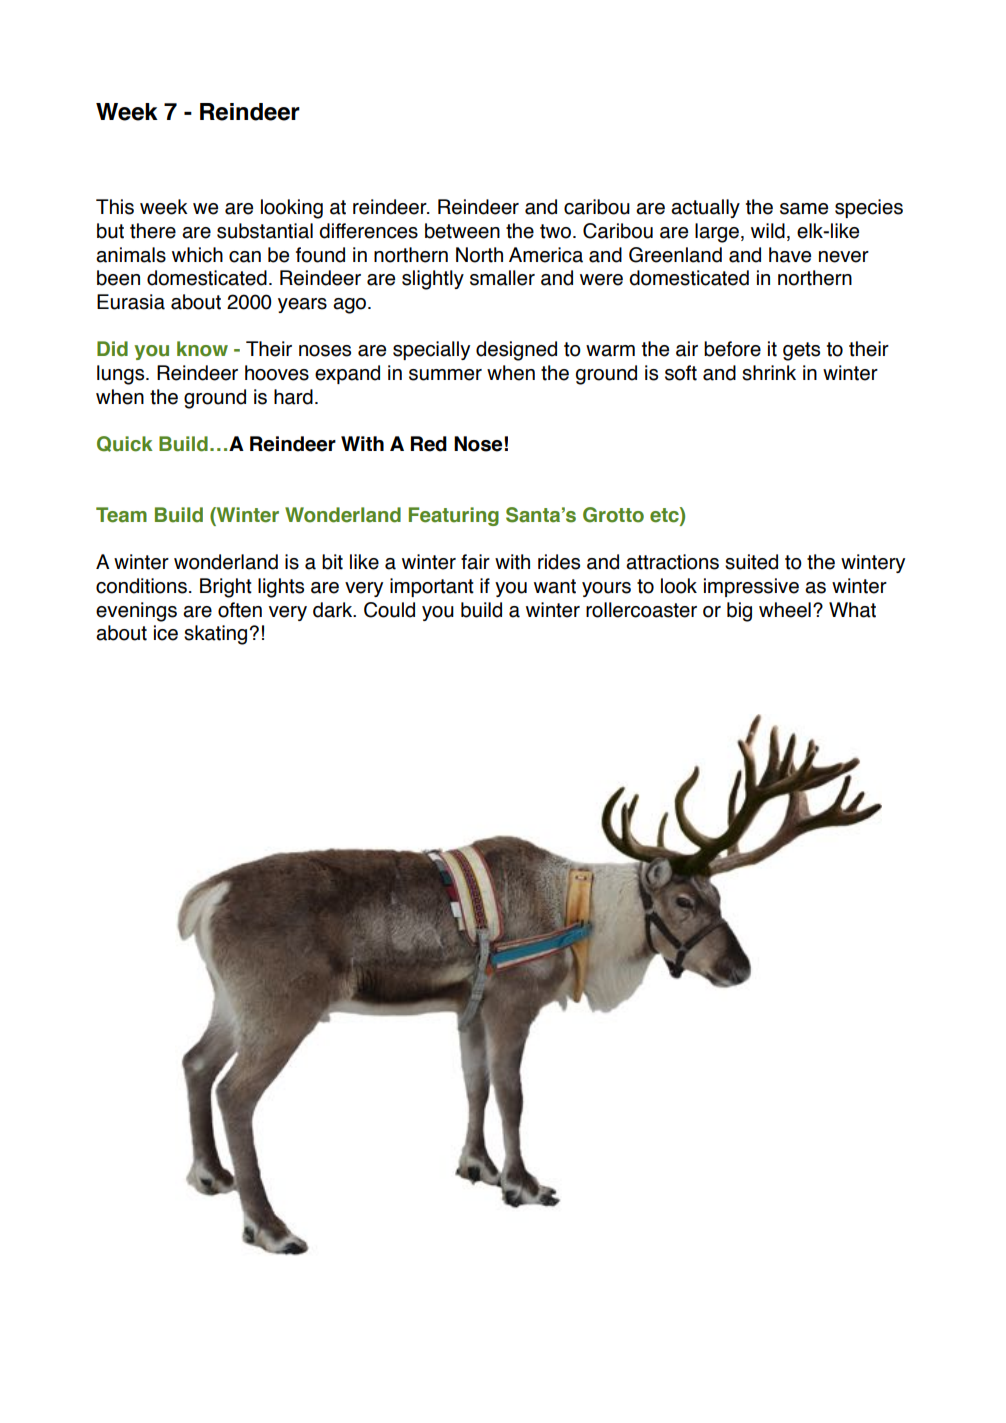 This screenshot has height=1423, width=1006. I want to click on wild, so click(768, 231).
